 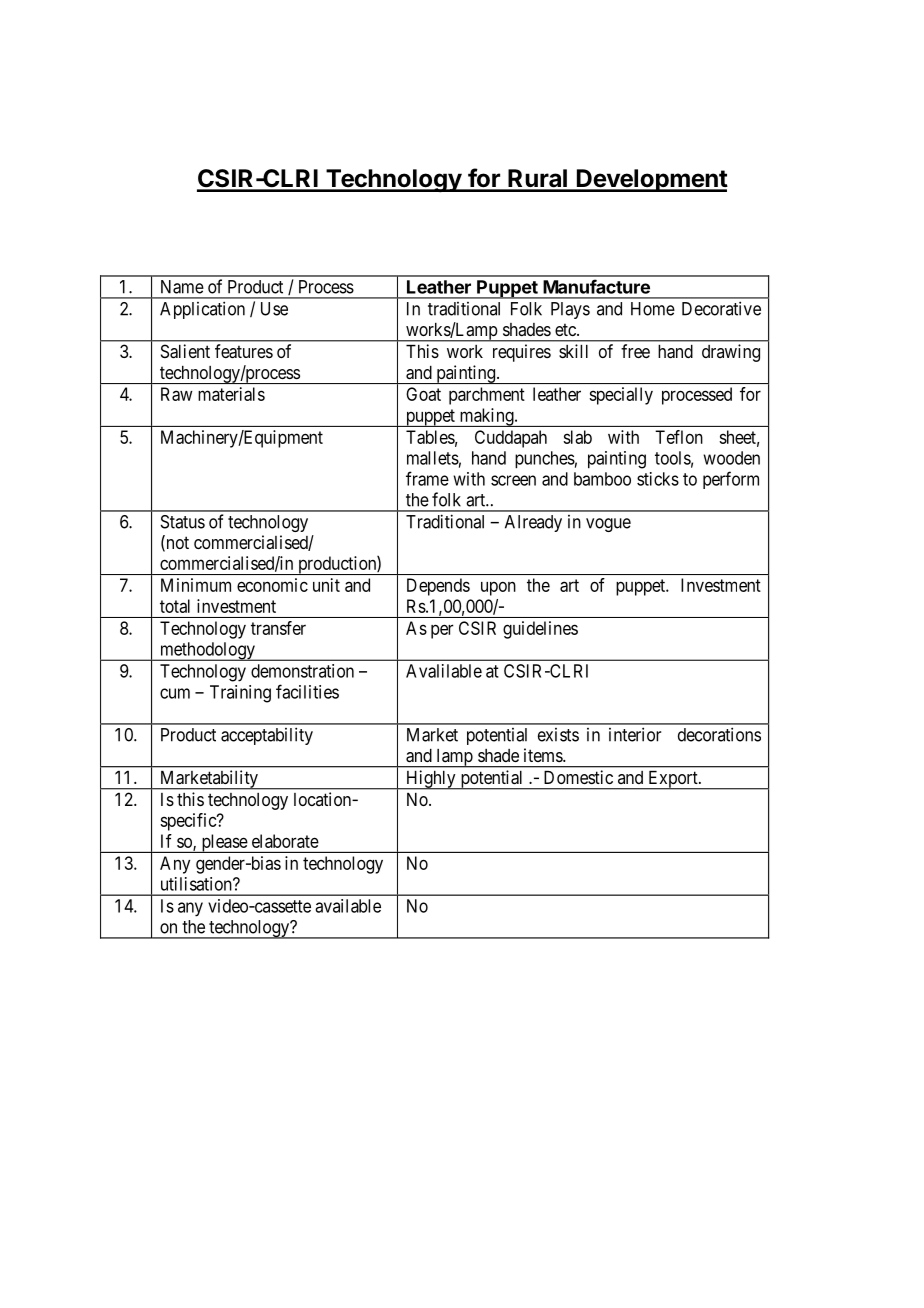 I want to click on Home, so click(x=653, y=309).
